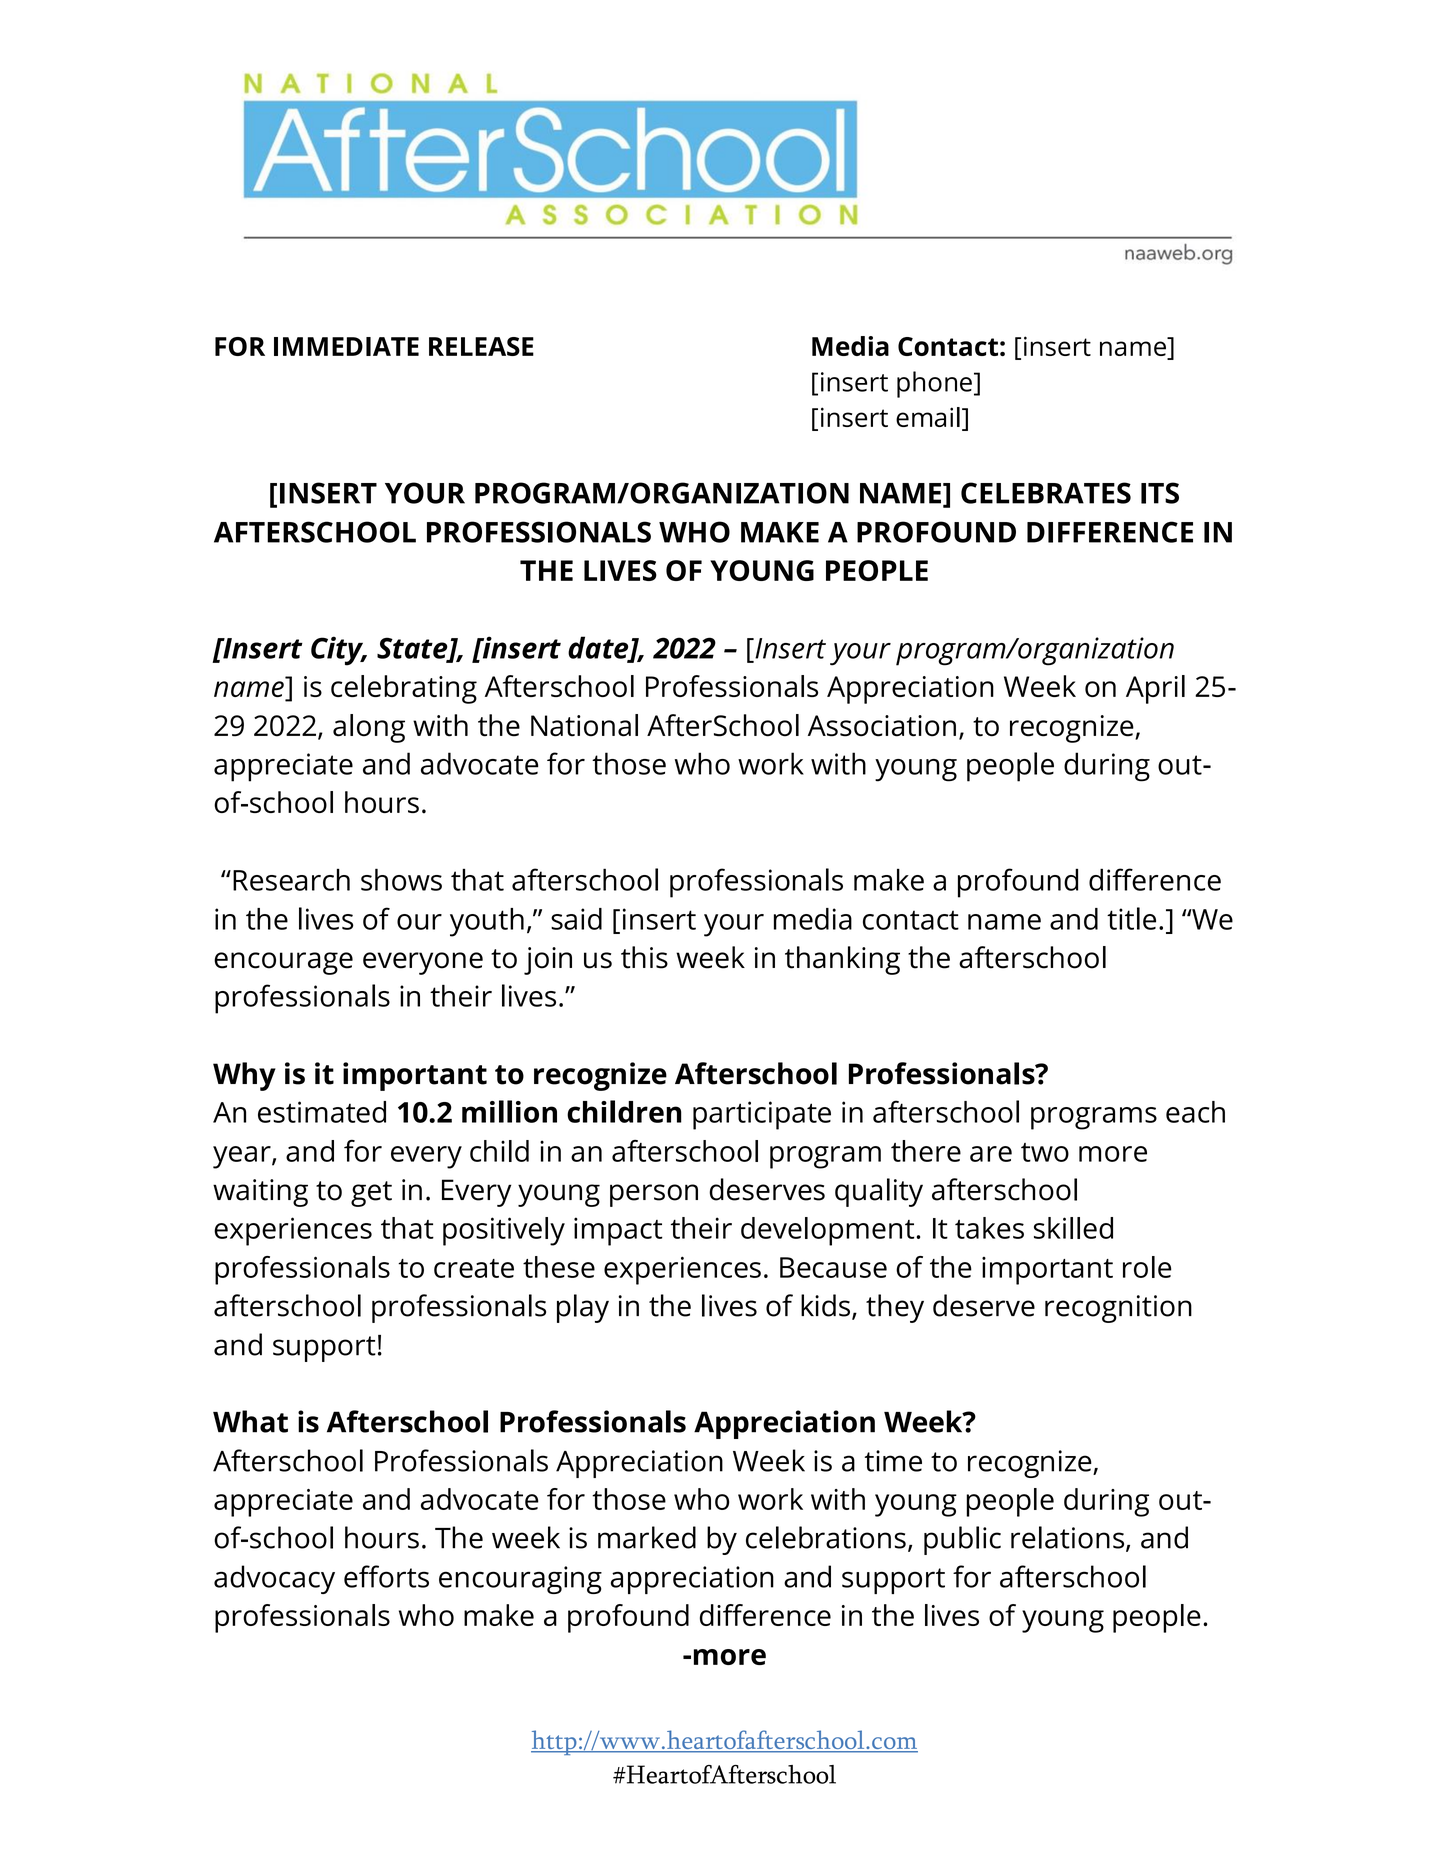  Describe the element at coordinates (1155, 689) in the document. I see `April` at that location.
